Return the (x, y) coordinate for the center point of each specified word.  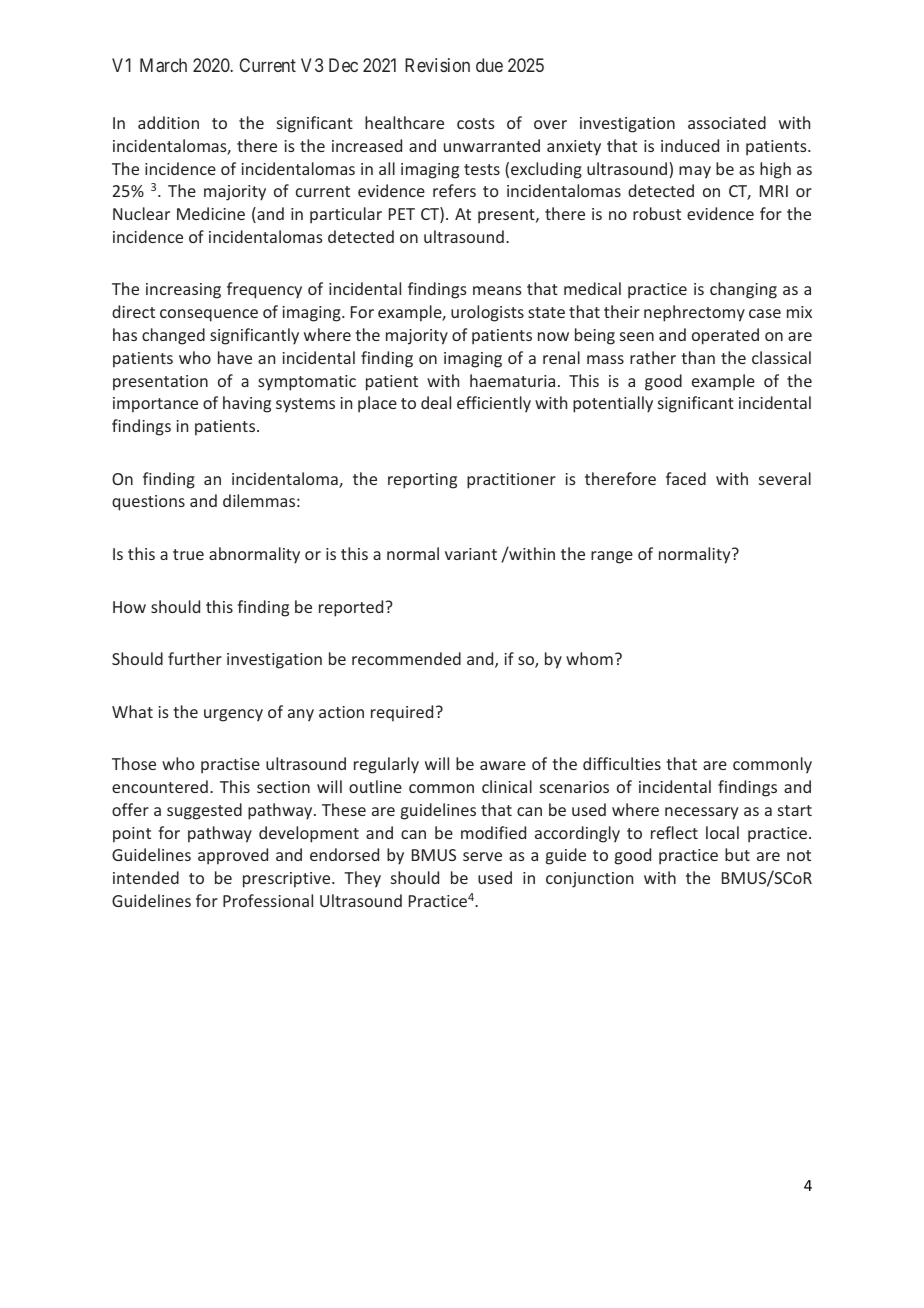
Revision (437, 65)
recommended (406, 658)
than (698, 357)
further (195, 658)
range (612, 557)
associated (727, 122)
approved (233, 856)
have (235, 357)
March (163, 65)
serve (482, 856)
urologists (487, 313)
